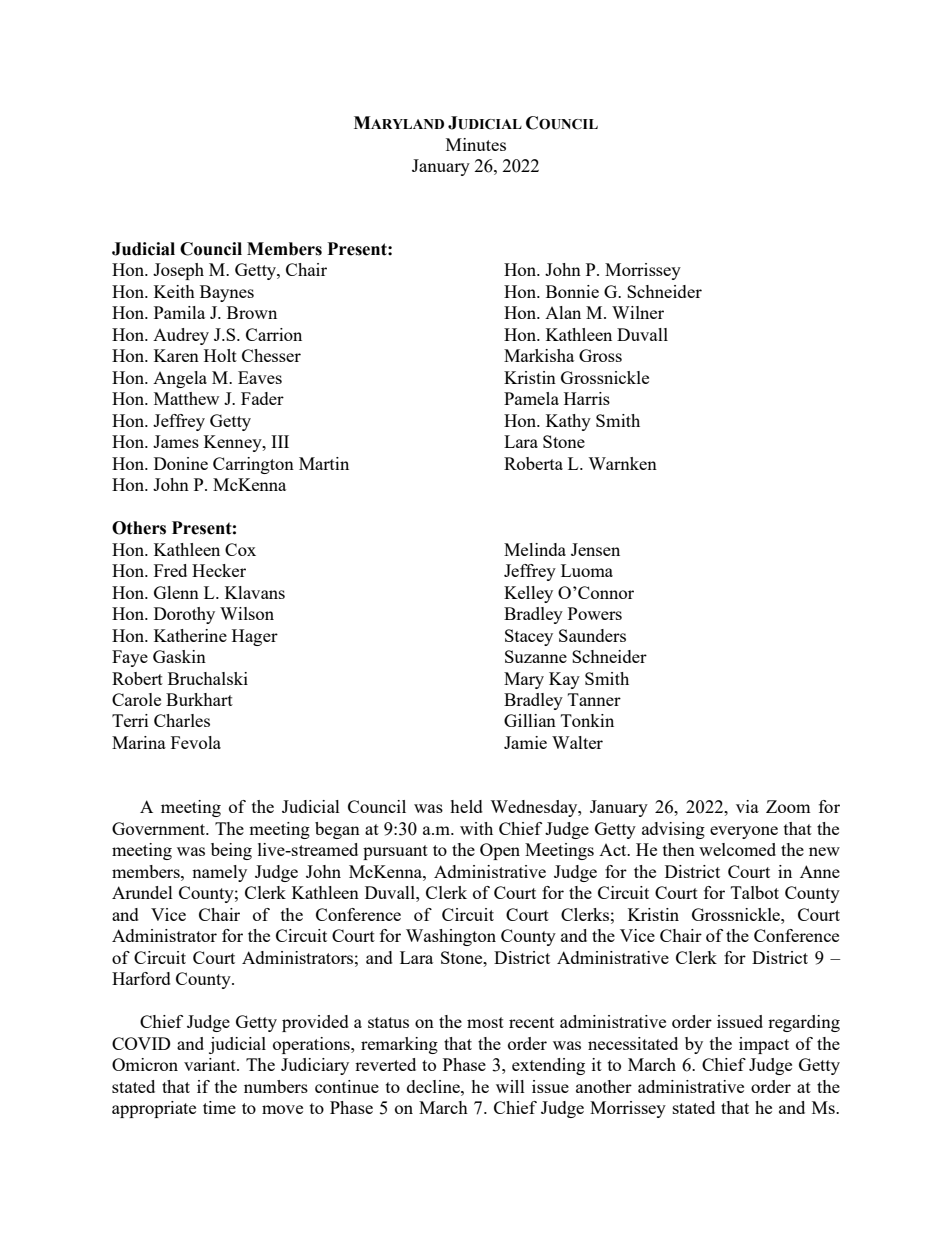 Image resolution: width=952 pixels, height=1233 pixels. Describe the element at coordinates (178, 271) in the screenshot. I see `Joseph` at that location.
